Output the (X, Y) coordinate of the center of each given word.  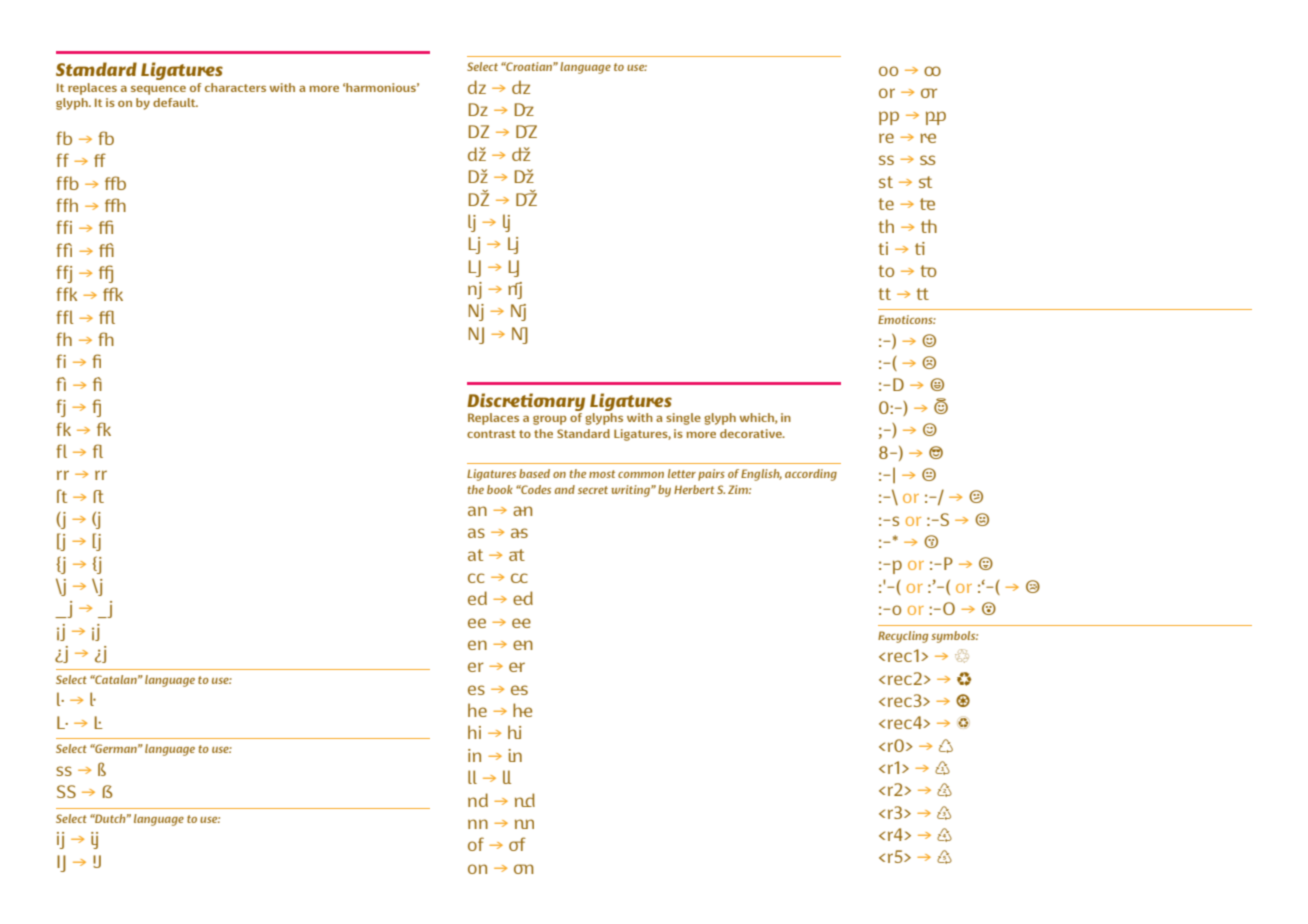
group (550, 420)
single (683, 419)
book (500, 489)
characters (235, 87)
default (175, 102)
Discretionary (526, 402)
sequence (158, 90)
